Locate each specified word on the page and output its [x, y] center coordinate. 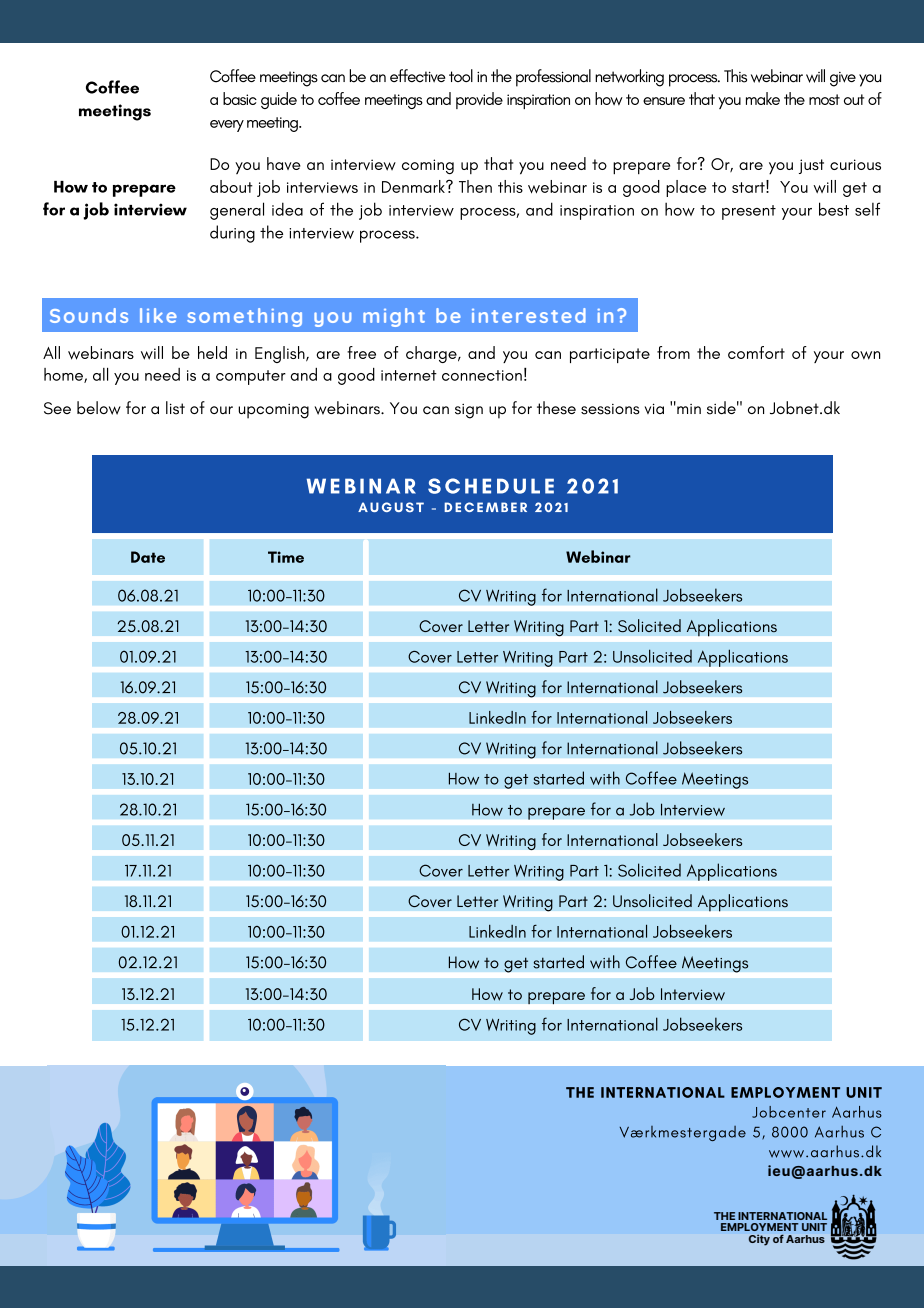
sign [469, 411]
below [99, 408]
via [654, 408]
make [763, 98]
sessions [610, 409]
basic [240, 98]
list [175, 408]
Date [148, 557]
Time [286, 557]
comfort [756, 352]
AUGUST [391, 507]
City [759, 1240]
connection [482, 375]
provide [479, 100]
